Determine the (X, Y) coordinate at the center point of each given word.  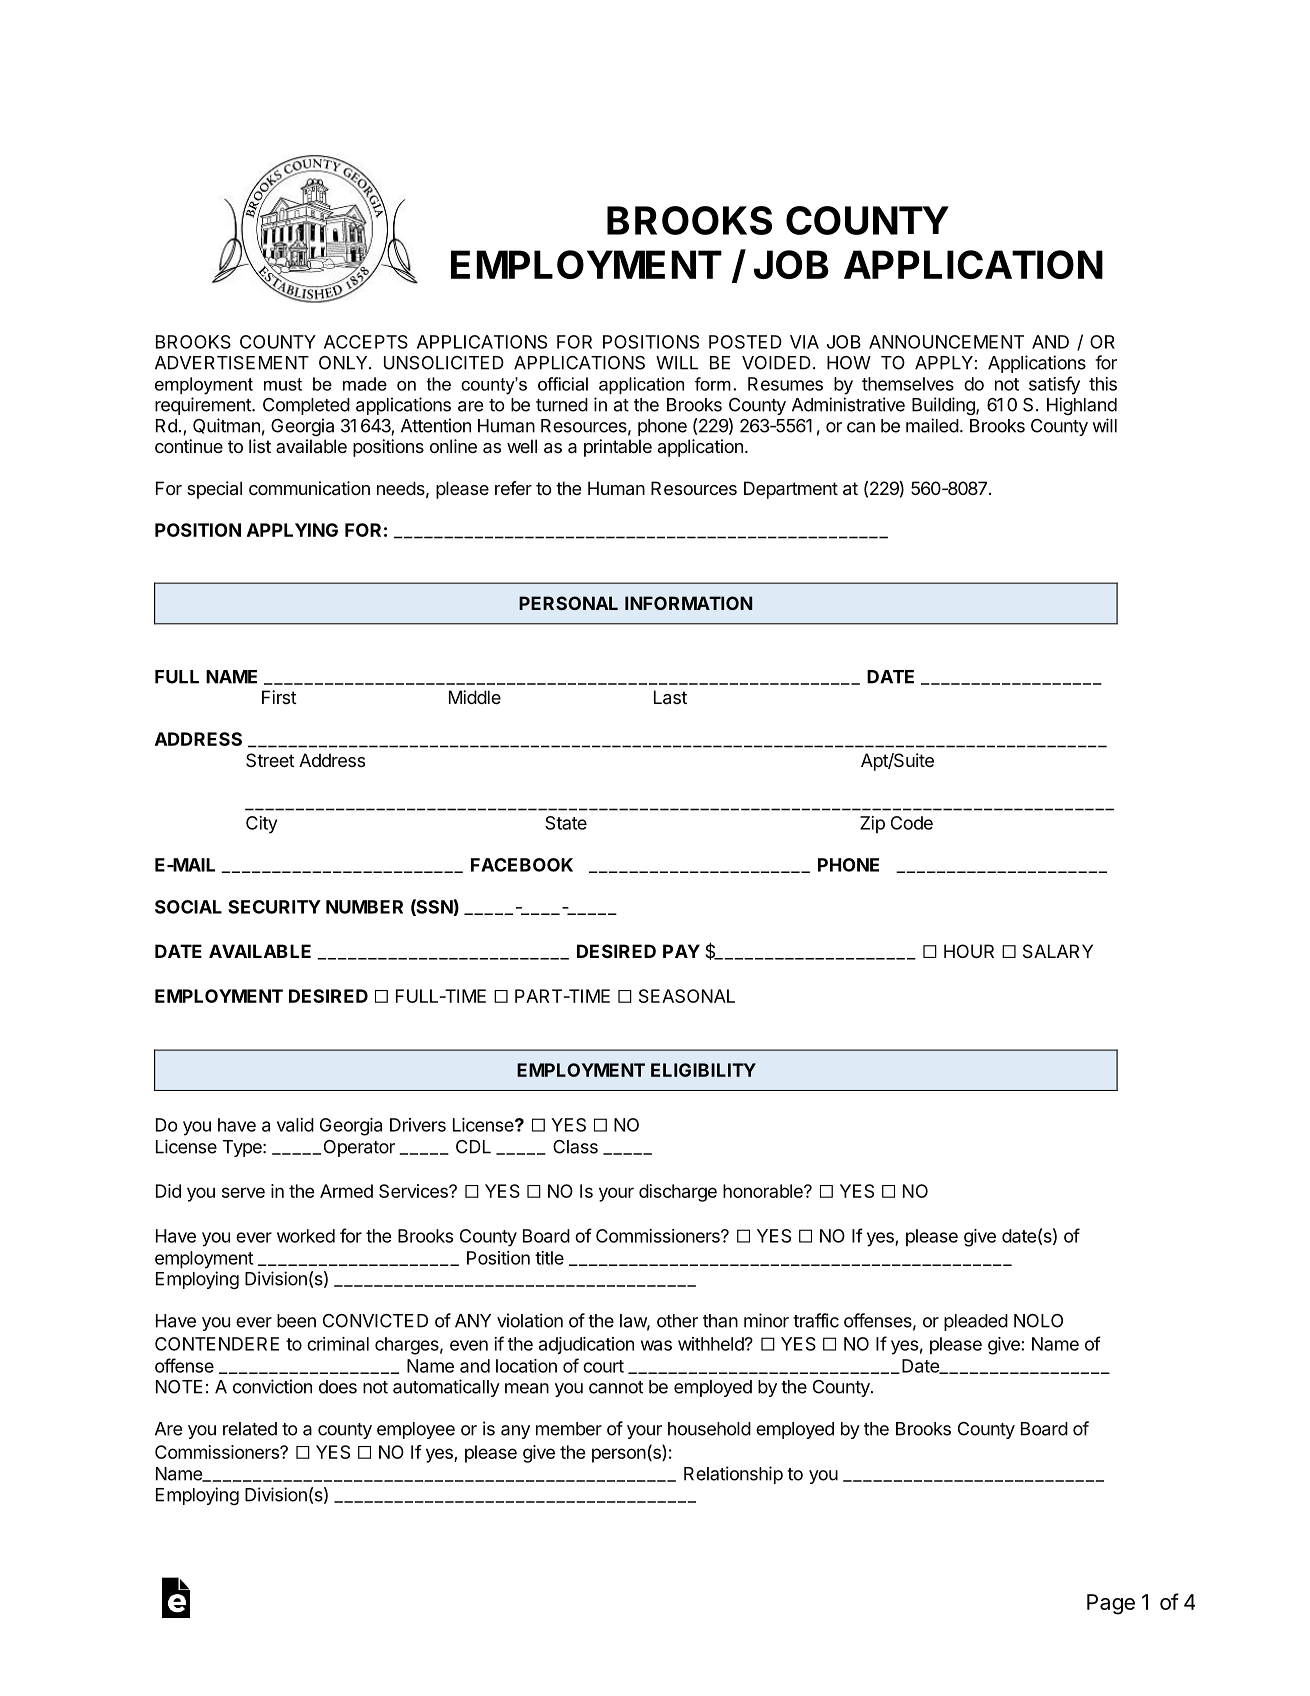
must (283, 384)
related (250, 1429)
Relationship (733, 1475)
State (566, 823)
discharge (678, 1193)
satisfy (1054, 385)
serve (243, 1192)
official (563, 384)
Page (1111, 1604)
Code (912, 823)
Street (270, 760)
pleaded (976, 1322)
